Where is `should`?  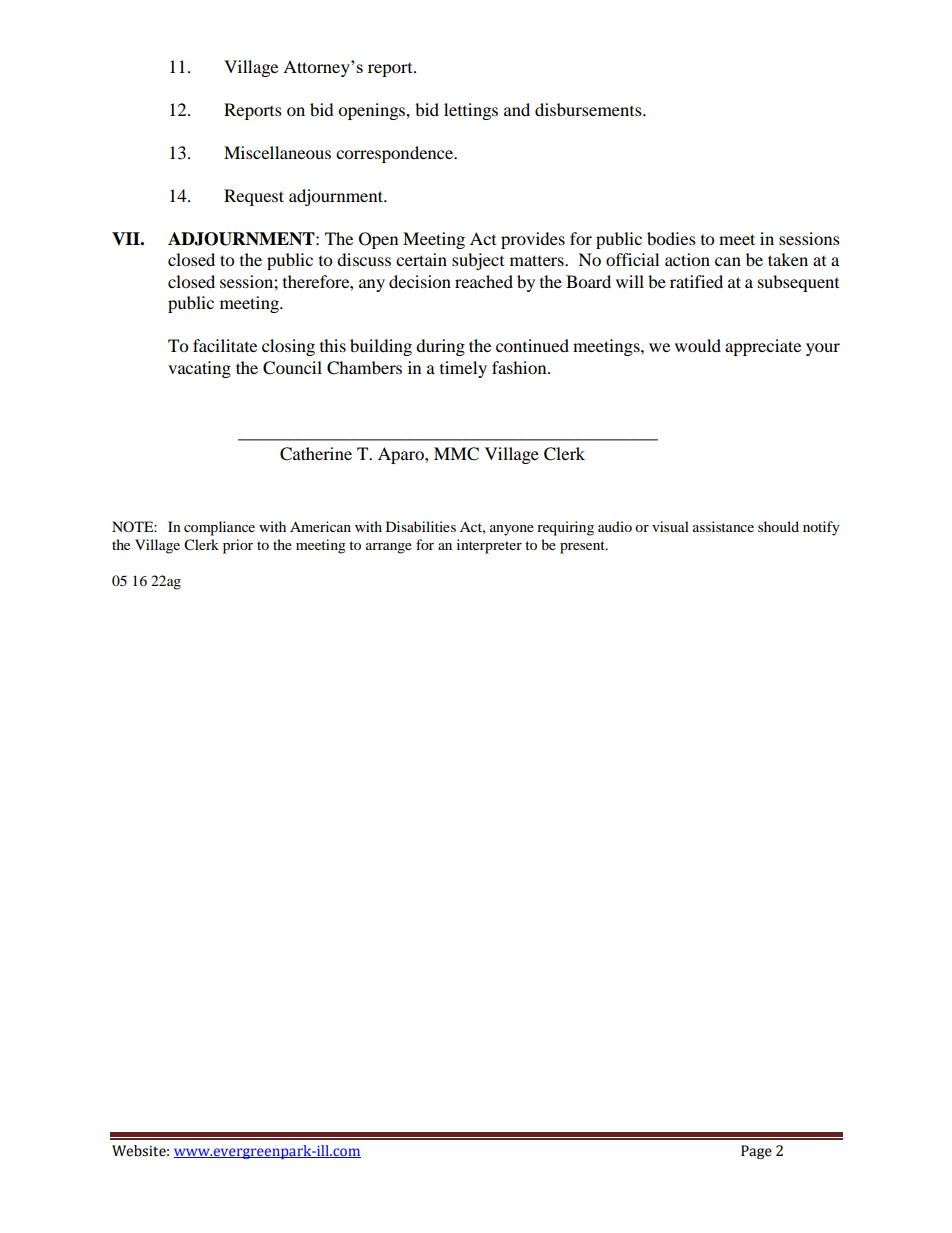
should is located at coordinates (778, 526).
